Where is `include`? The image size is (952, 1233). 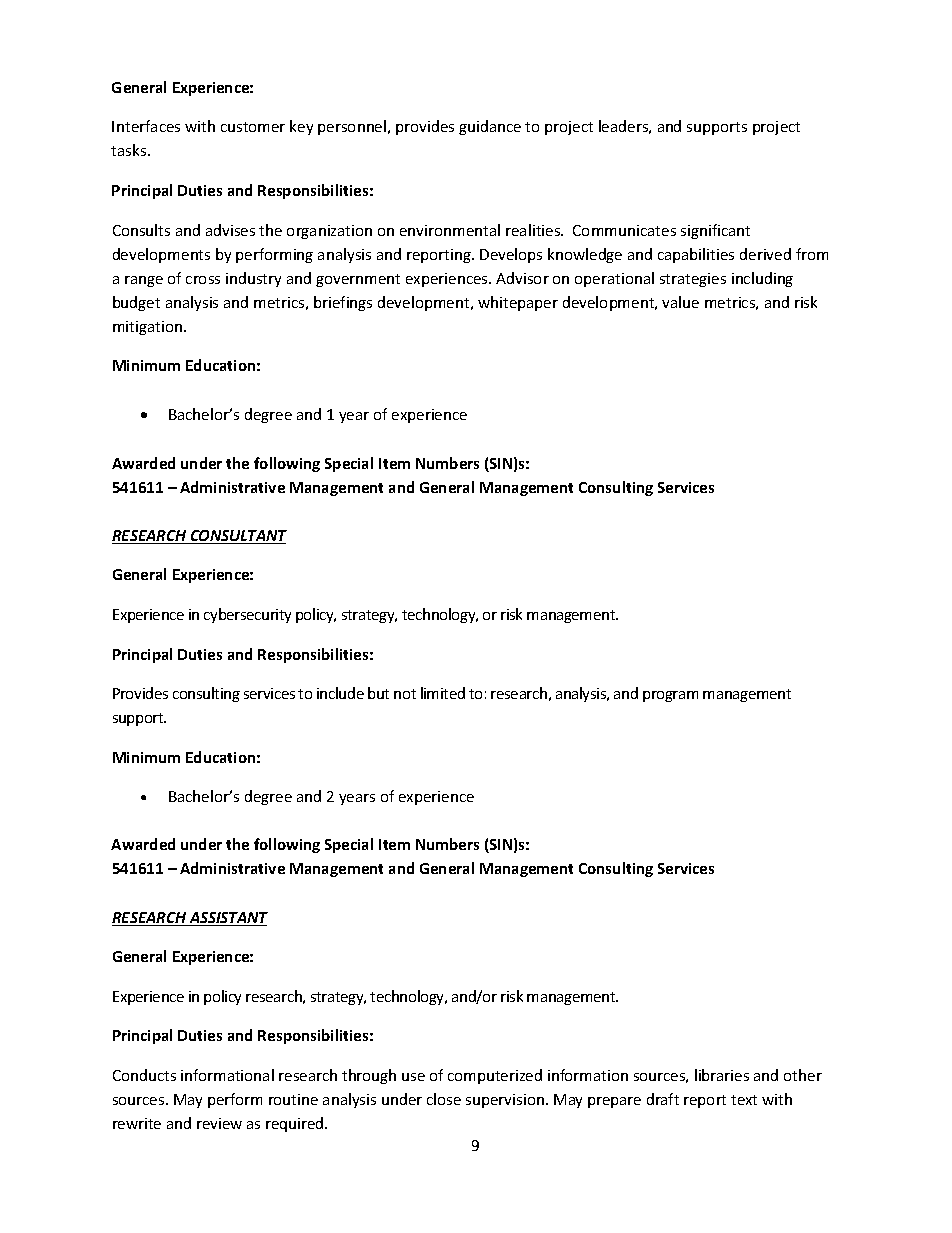
include is located at coordinates (340, 693).
